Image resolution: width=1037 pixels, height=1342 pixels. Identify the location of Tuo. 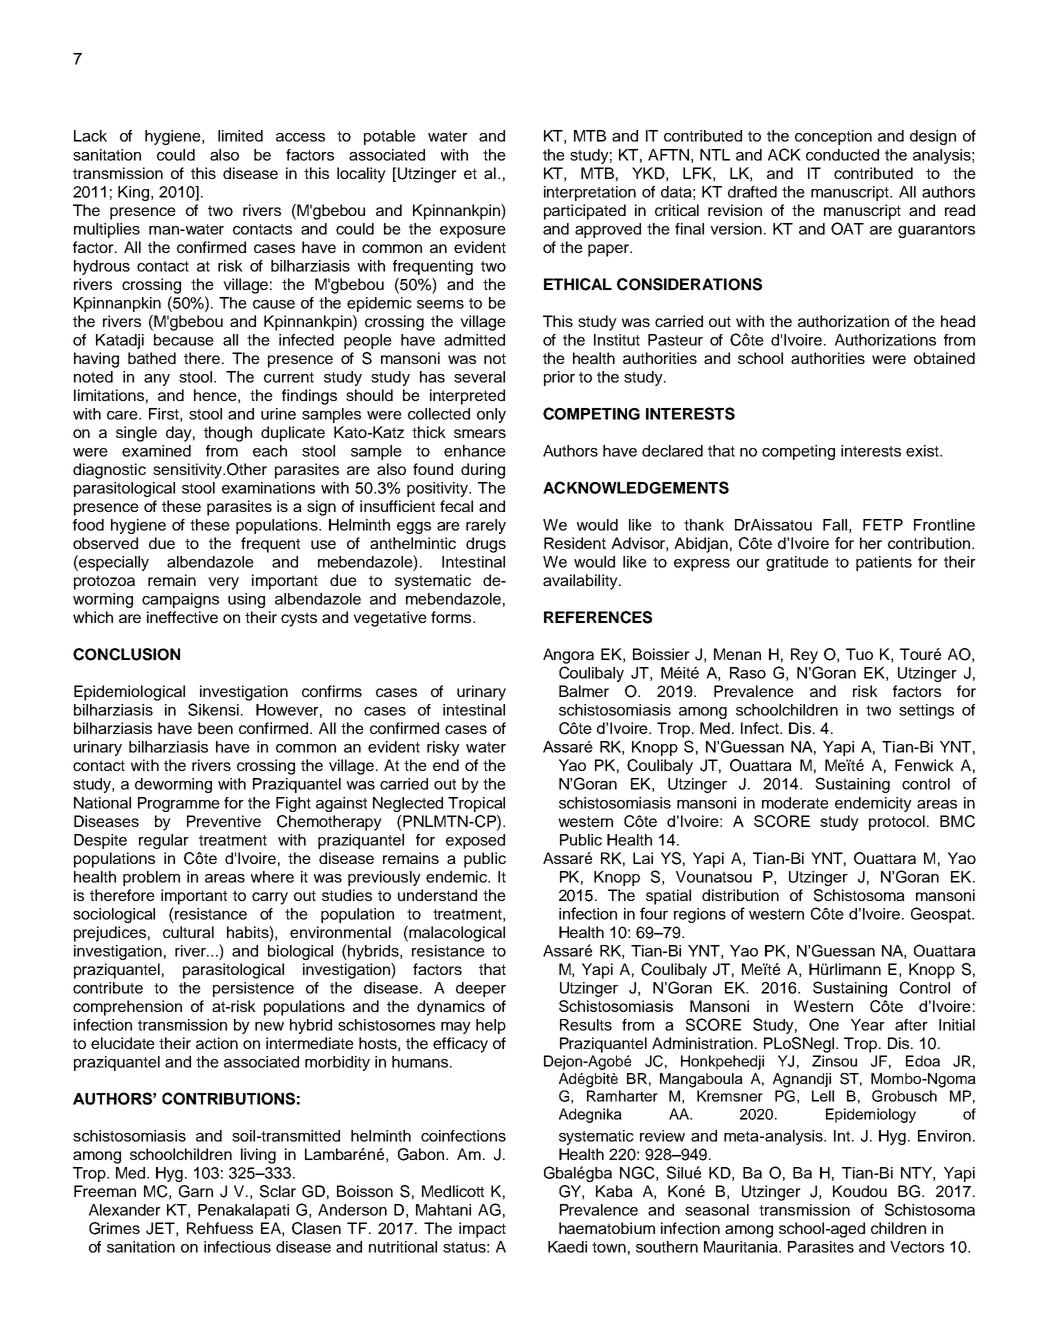
(859, 654).
